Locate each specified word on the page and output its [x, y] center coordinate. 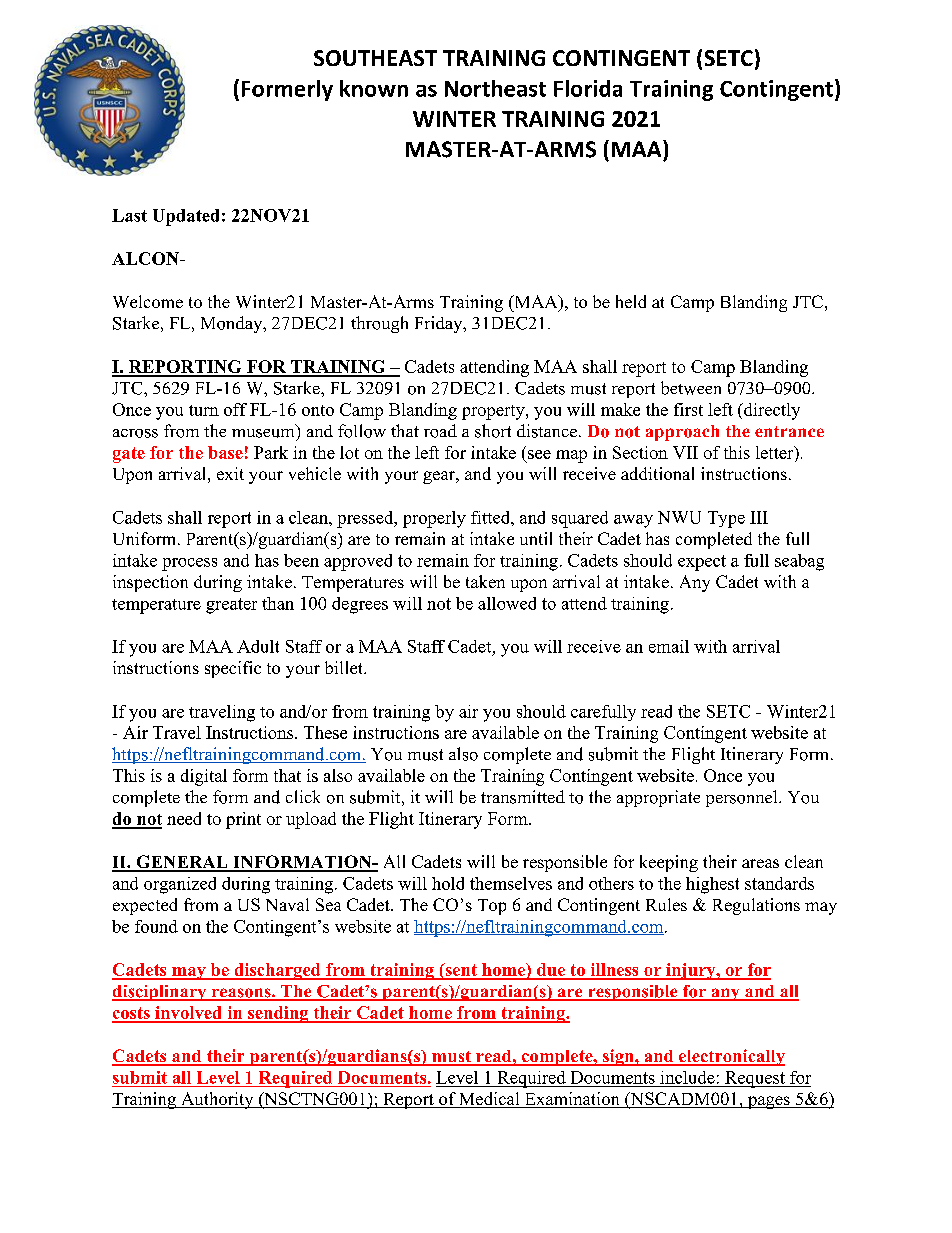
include [687, 1077]
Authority [217, 1100]
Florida [588, 88]
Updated [186, 217]
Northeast [495, 88]
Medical [489, 1100]
